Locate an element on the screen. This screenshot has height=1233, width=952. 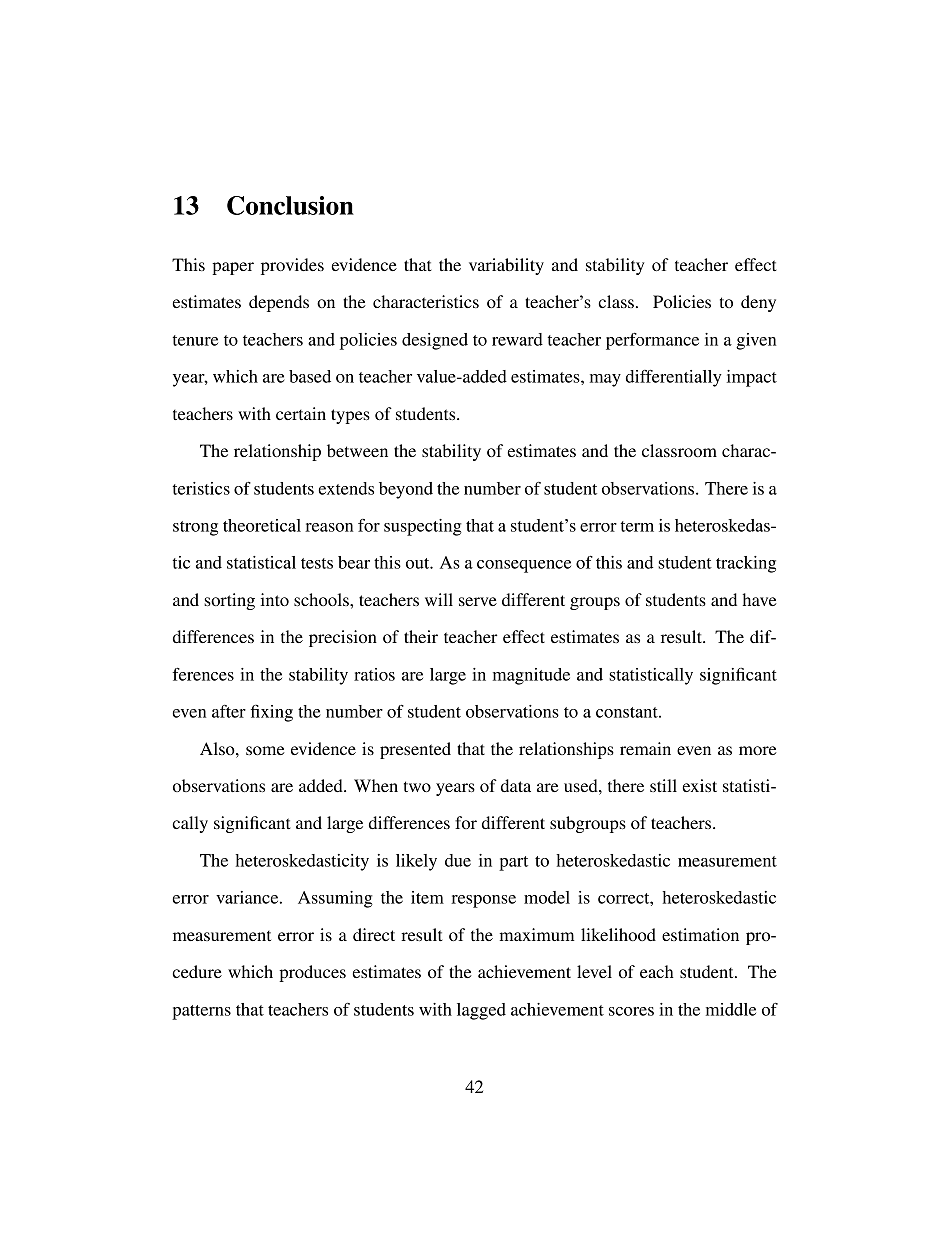
deny is located at coordinates (758, 303).
